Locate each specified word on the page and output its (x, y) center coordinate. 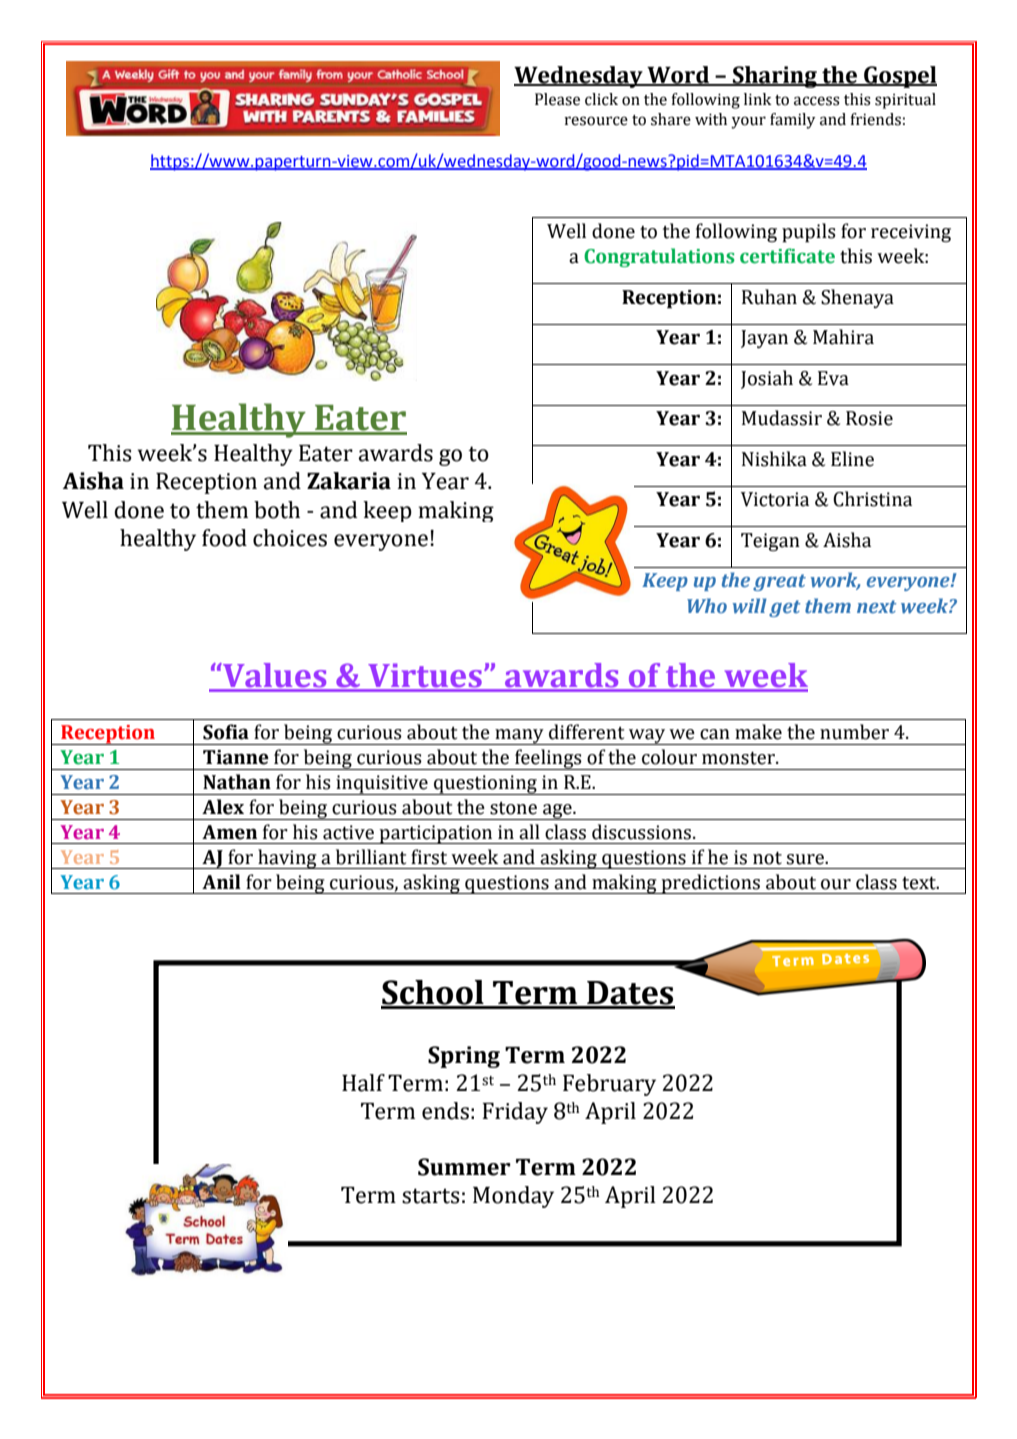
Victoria (775, 499)
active (348, 832)
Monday (513, 1197)
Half (363, 1083)
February (609, 1085)
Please (557, 99)
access (817, 101)
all (529, 832)
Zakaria (349, 481)
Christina (872, 499)
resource (596, 121)
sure (806, 859)
